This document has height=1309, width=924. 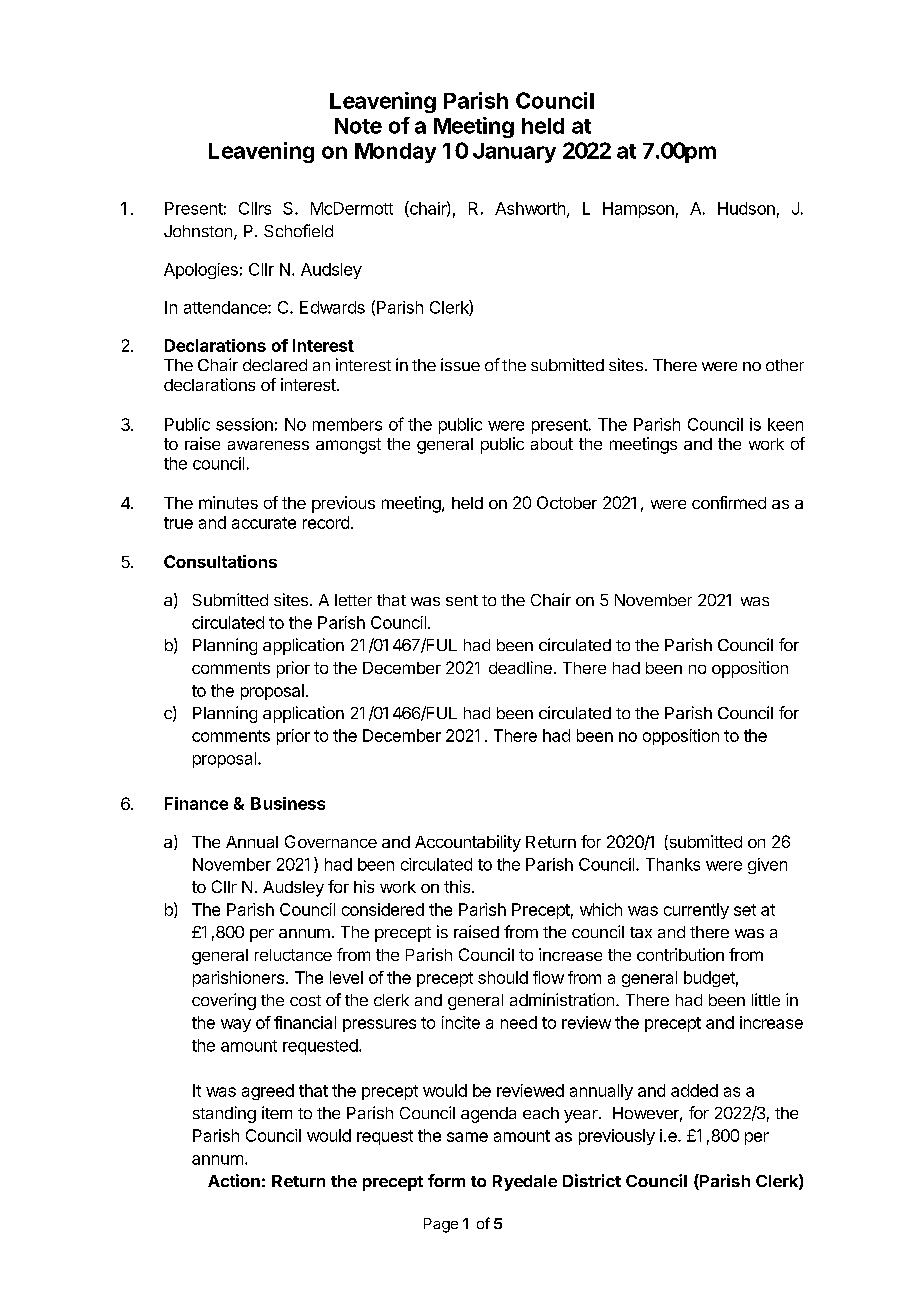 What do you see at coordinates (694, 1090) in the document?
I see `added` at bounding box center [694, 1090].
